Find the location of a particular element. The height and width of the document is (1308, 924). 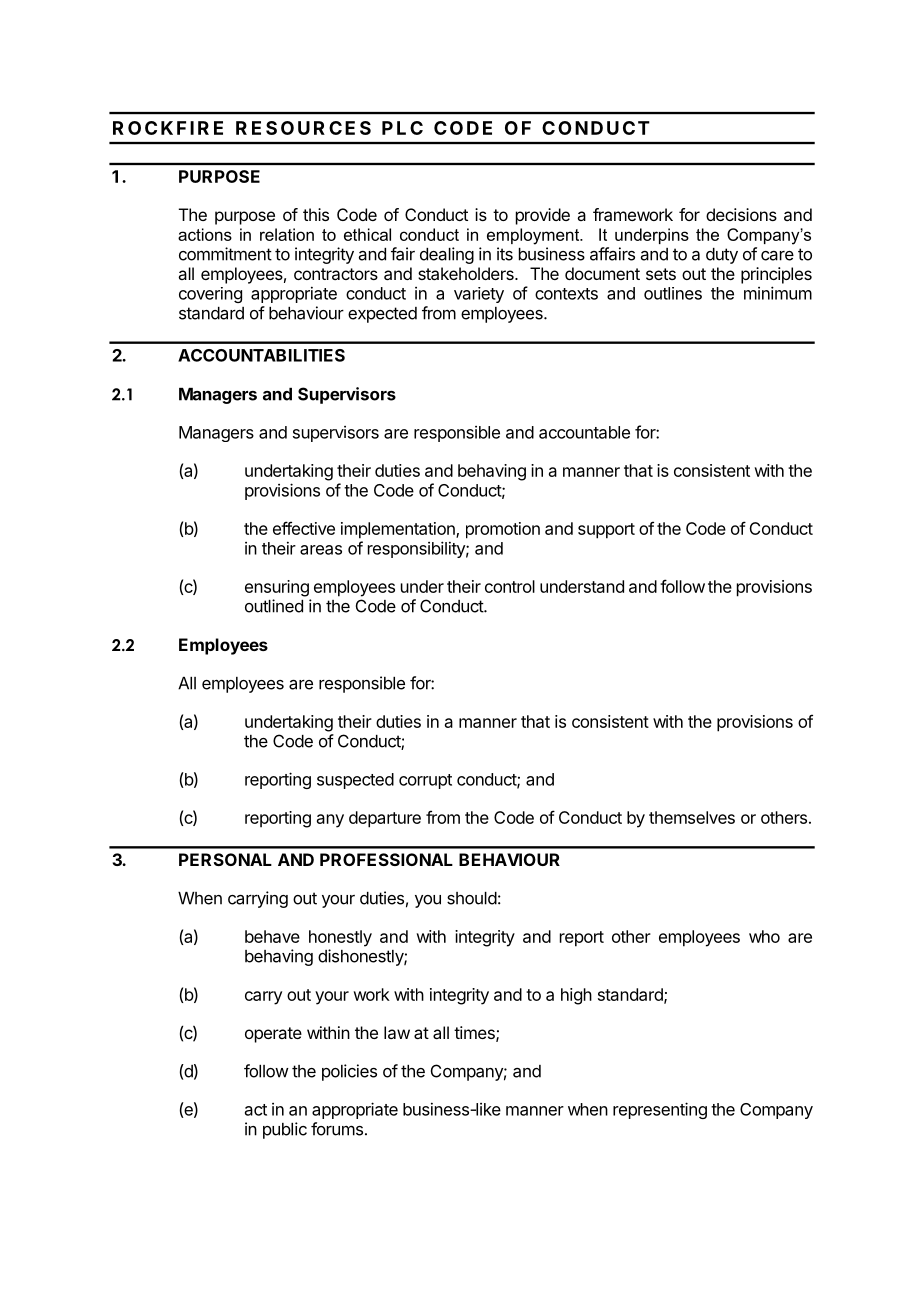

support is located at coordinates (606, 531).
